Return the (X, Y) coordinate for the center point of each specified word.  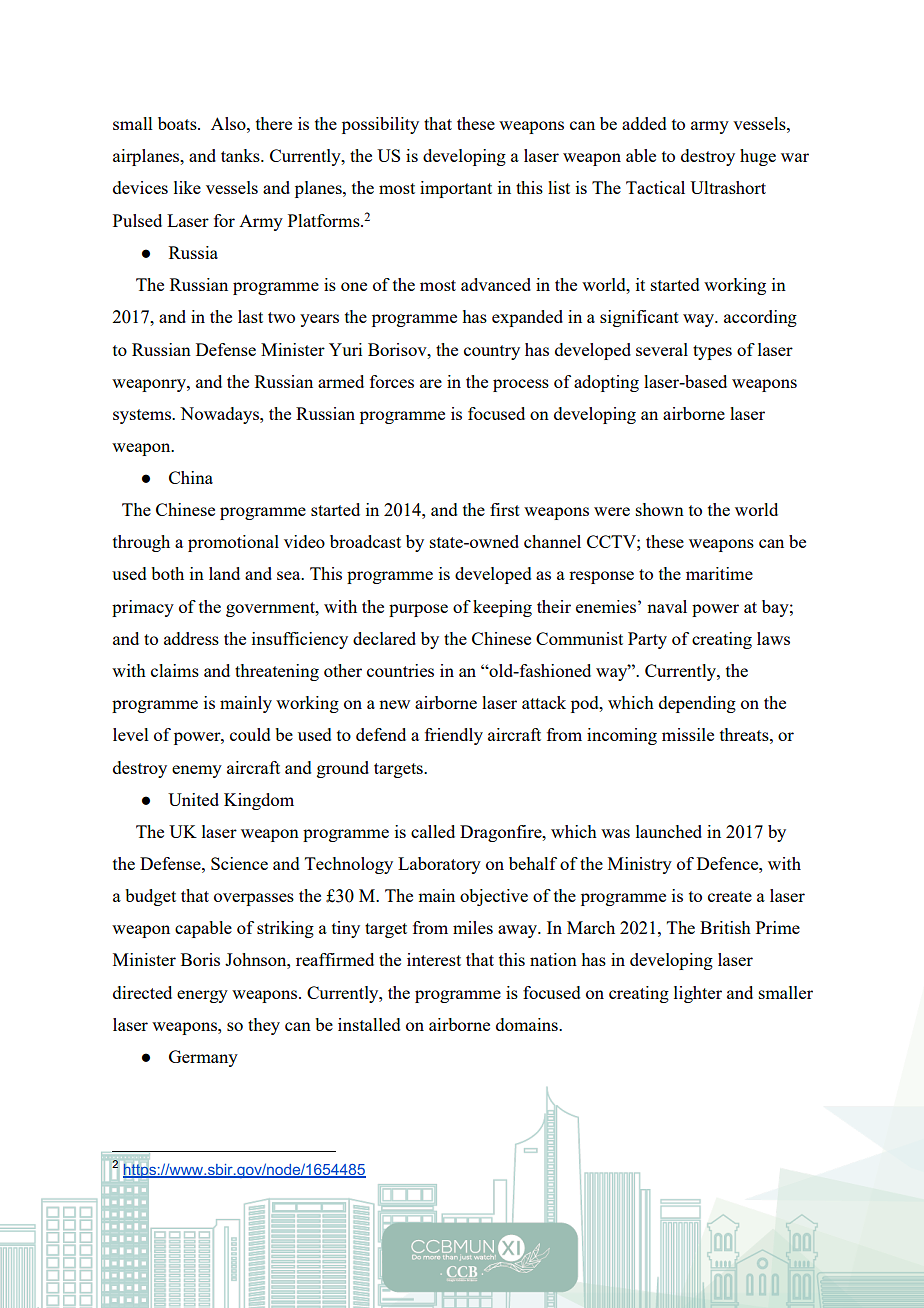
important (456, 189)
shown (660, 509)
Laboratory (439, 865)
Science (239, 863)
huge (758, 157)
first (505, 509)
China (191, 477)
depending (697, 704)
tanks (241, 155)
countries (400, 670)
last (250, 316)
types (712, 352)
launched (669, 831)
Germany (203, 1058)
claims (175, 670)
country (492, 352)
